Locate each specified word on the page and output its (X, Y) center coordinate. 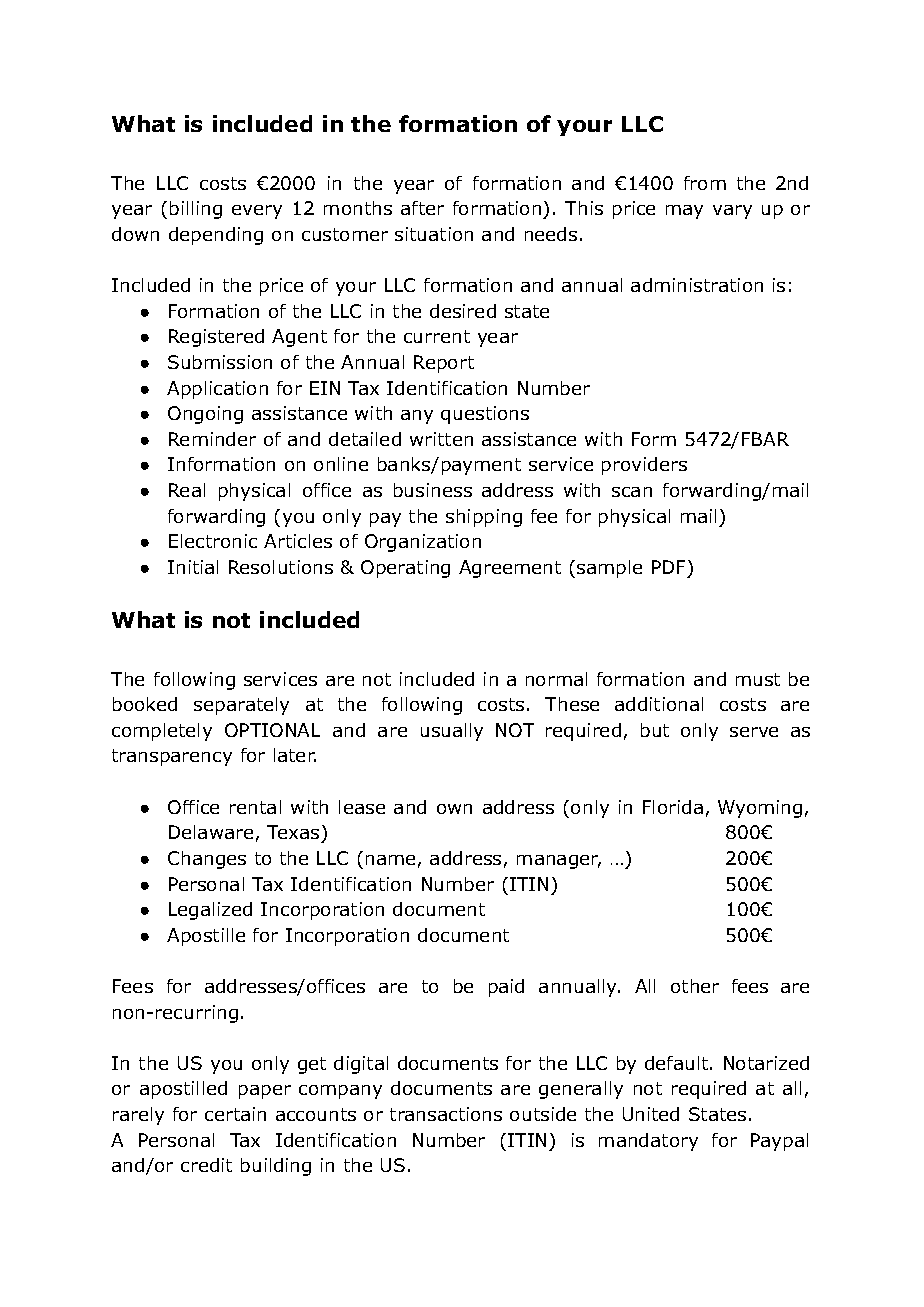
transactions (446, 1114)
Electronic (213, 541)
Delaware (211, 832)
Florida (673, 807)
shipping (484, 518)
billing (196, 210)
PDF (668, 567)
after (422, 208)
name (390, 860)
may (684, 212)
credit (206, 1165)
